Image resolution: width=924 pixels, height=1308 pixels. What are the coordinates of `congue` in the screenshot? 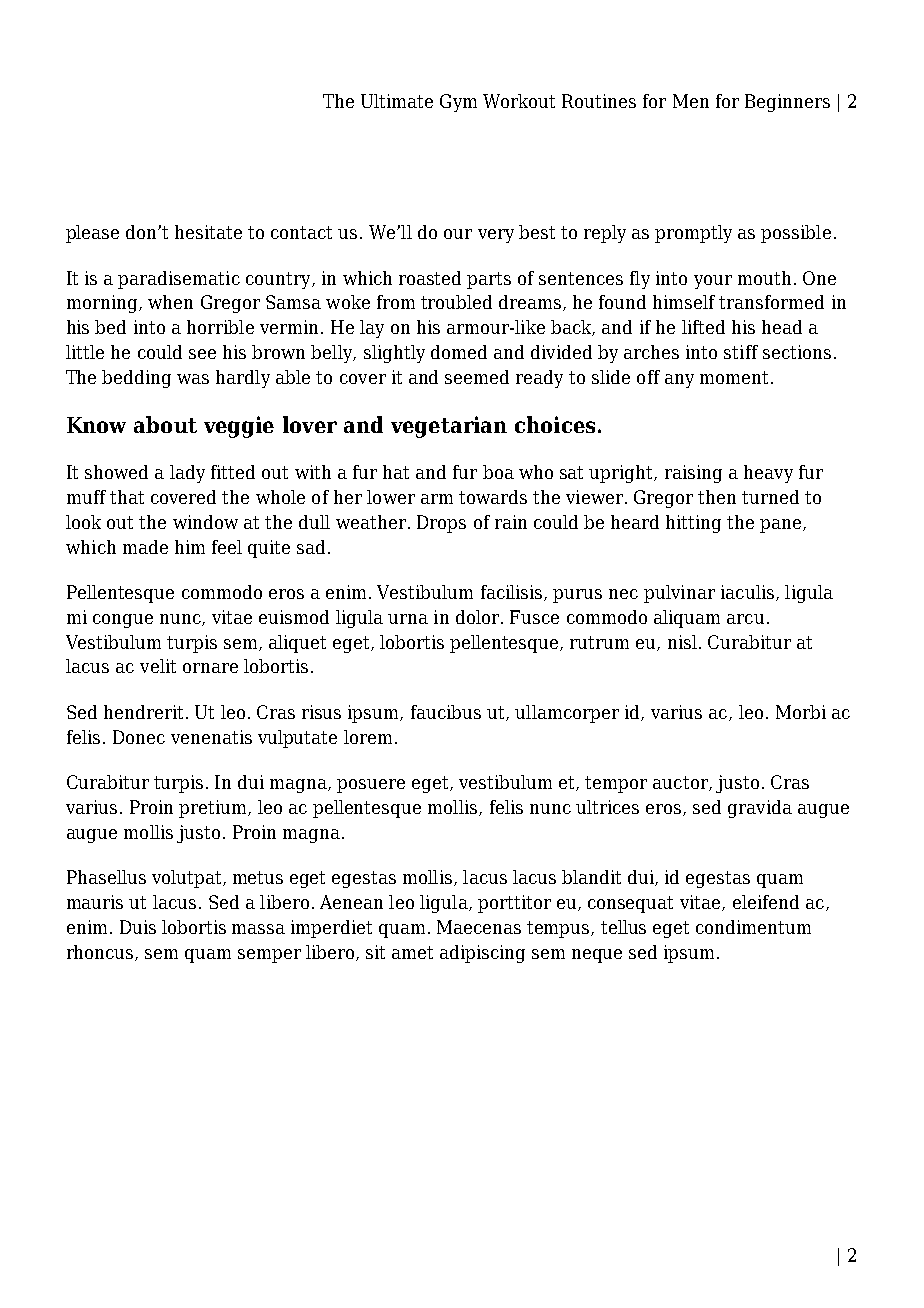 It's located at (123, 621).
